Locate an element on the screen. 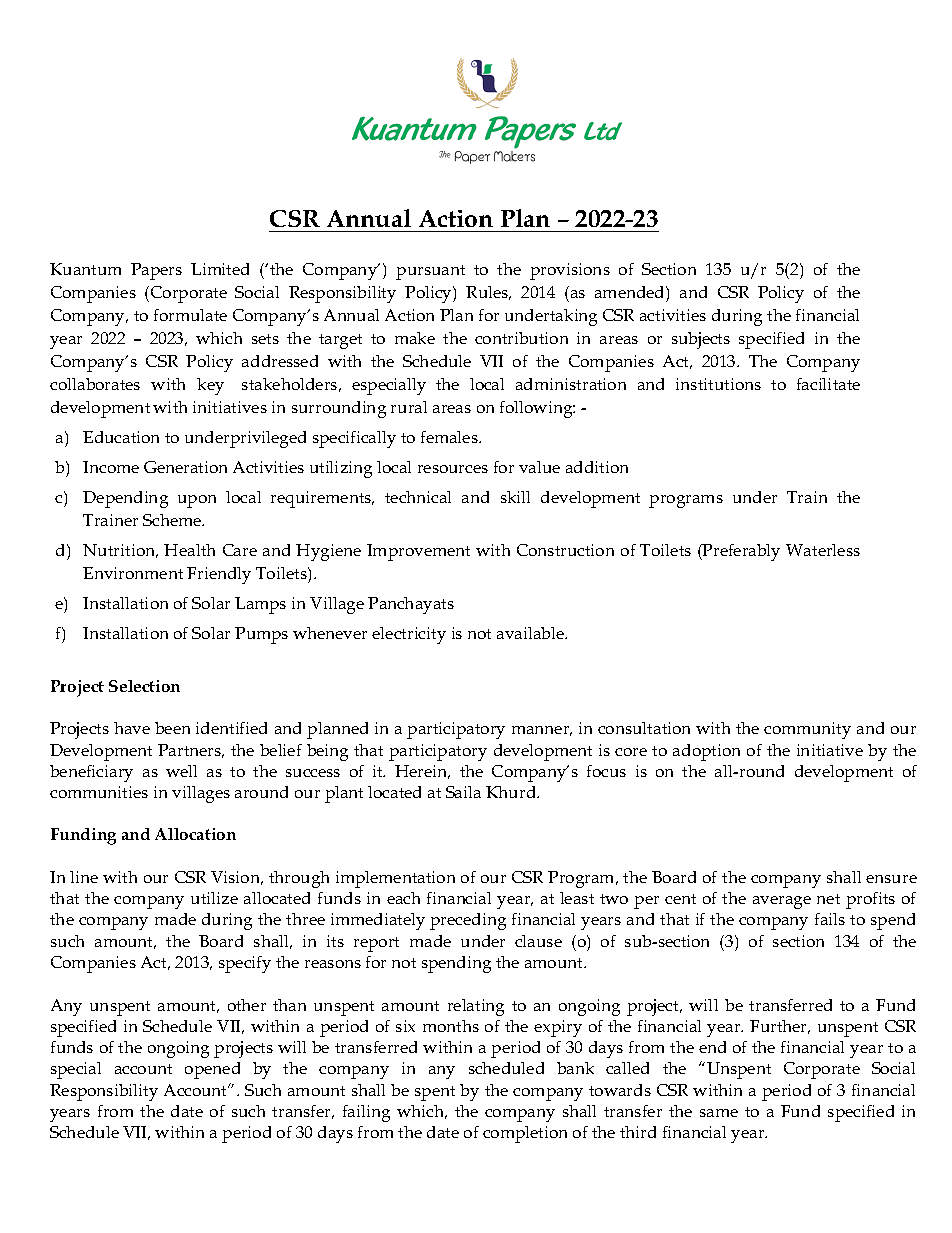 Image resolution: width=952 pixels, height=1233 pixels. average is located at coordinates (782, 902).
